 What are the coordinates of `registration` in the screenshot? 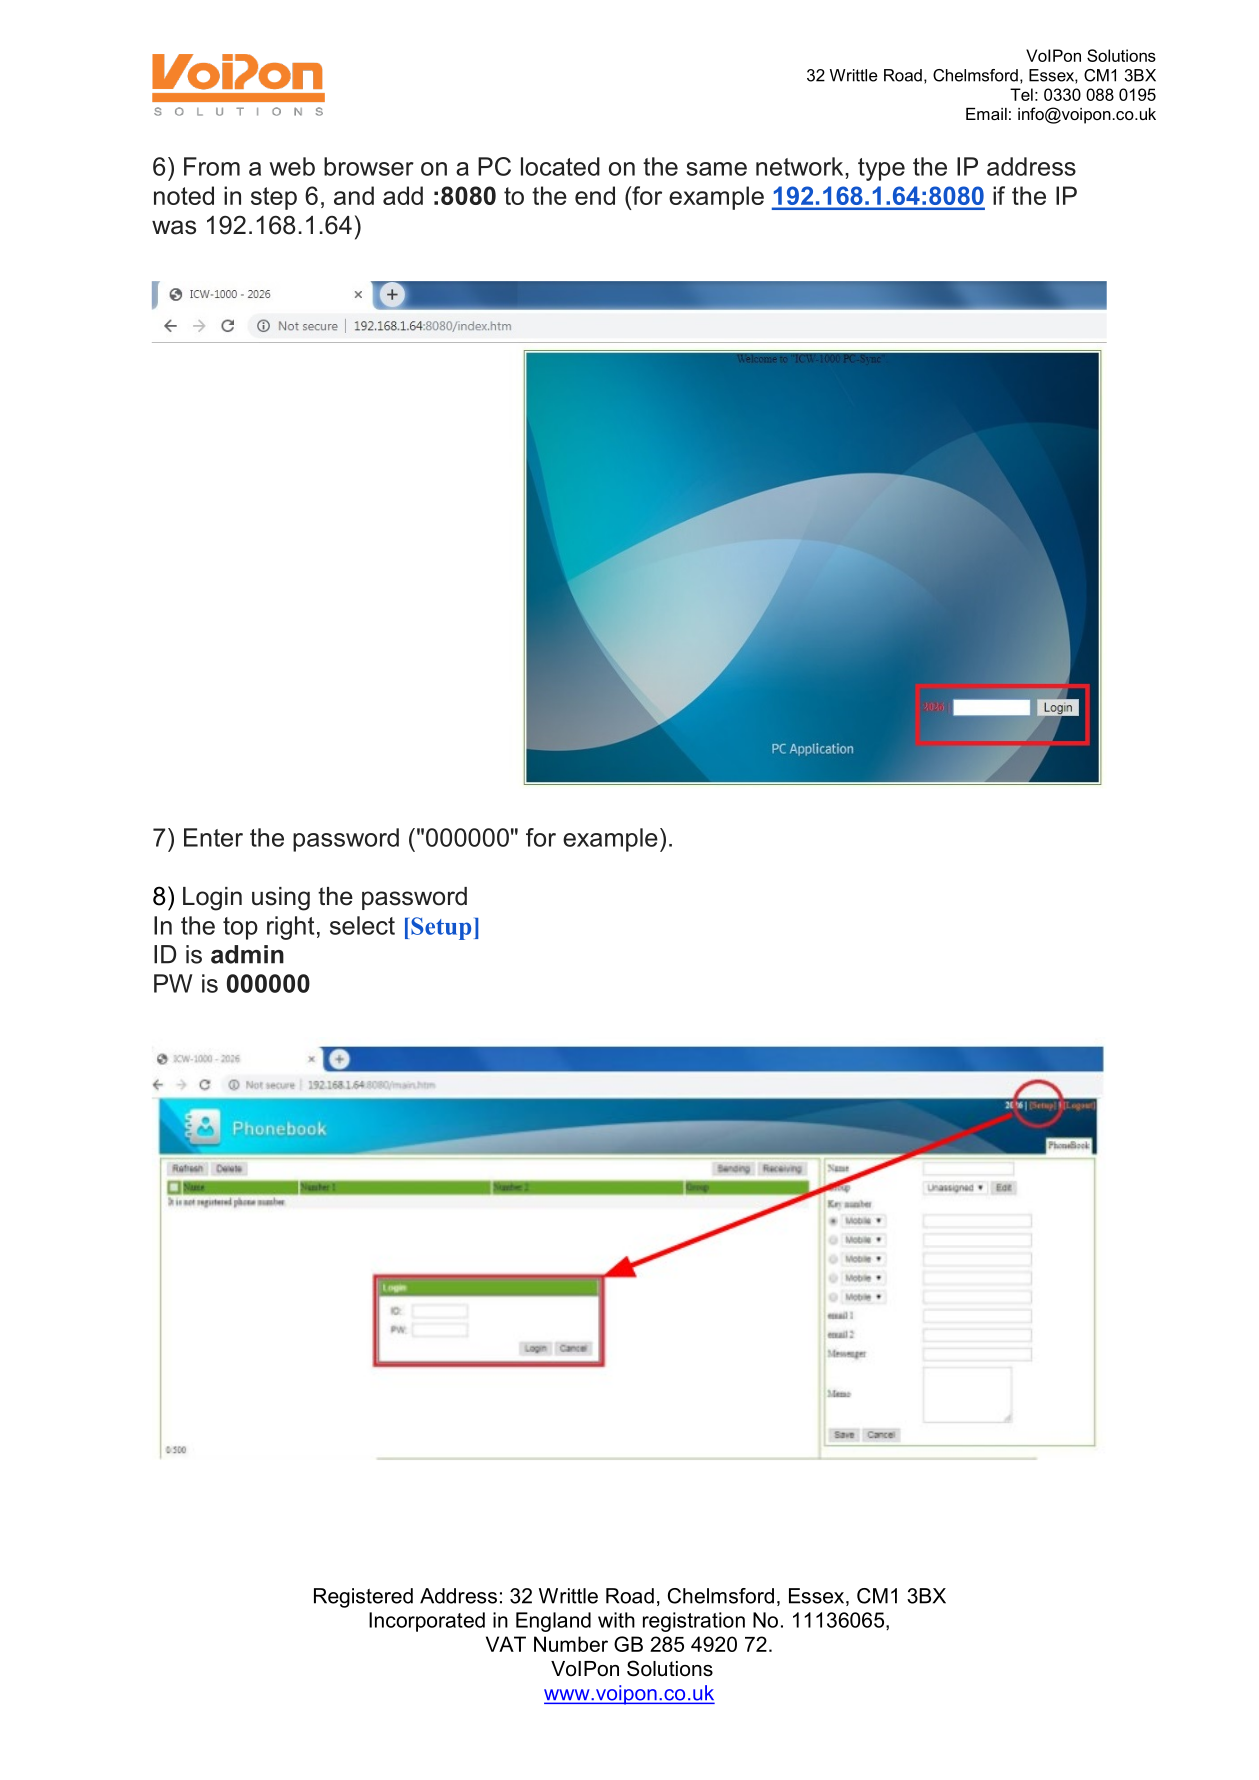 It's located at (694, 1622).
